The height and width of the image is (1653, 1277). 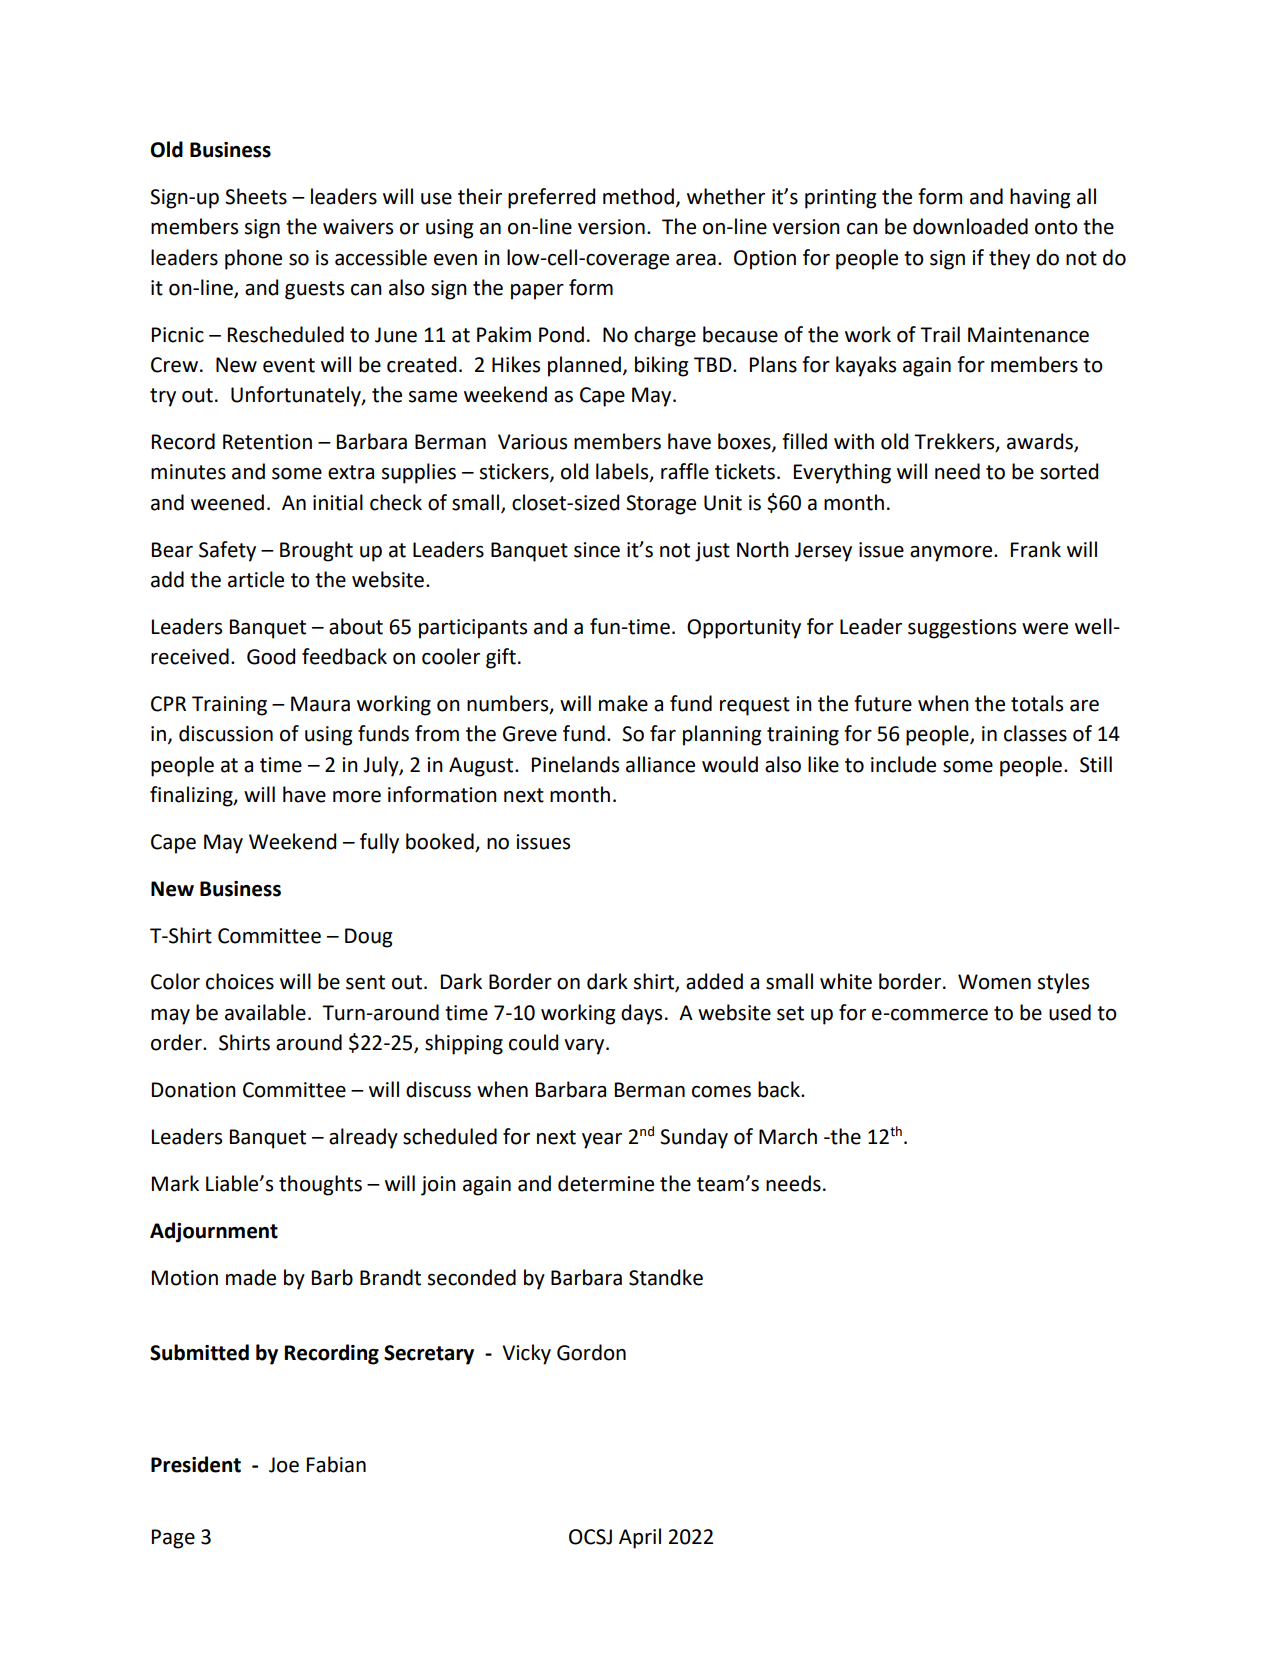 What do you see at coordinates (970, 226) in the image?
I see `downloaded` at bounding box center [970, 226].
